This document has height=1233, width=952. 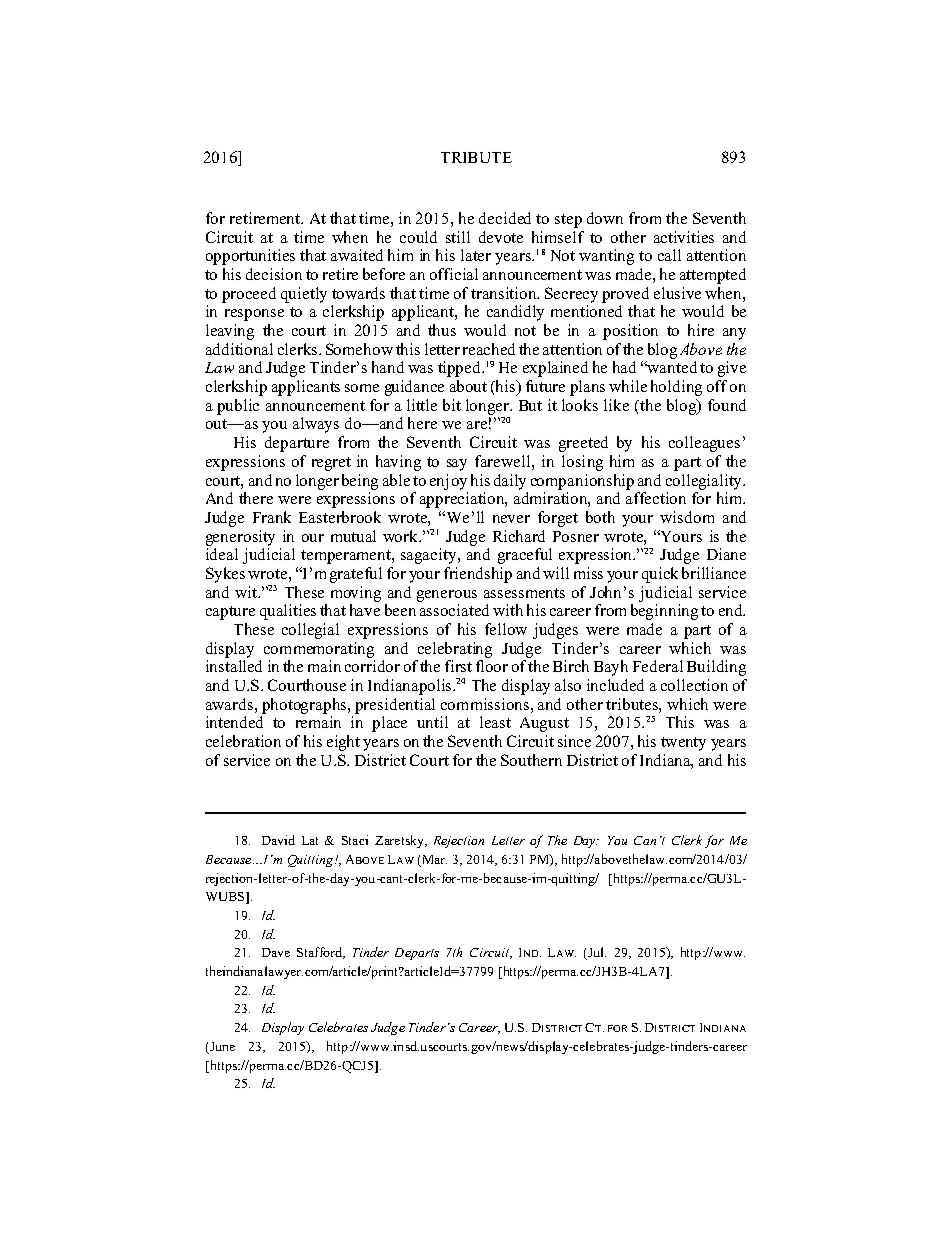 What do you see at coordinates (478, 575) in the document?
I see `friendship` at bounding box center [478, 575].
